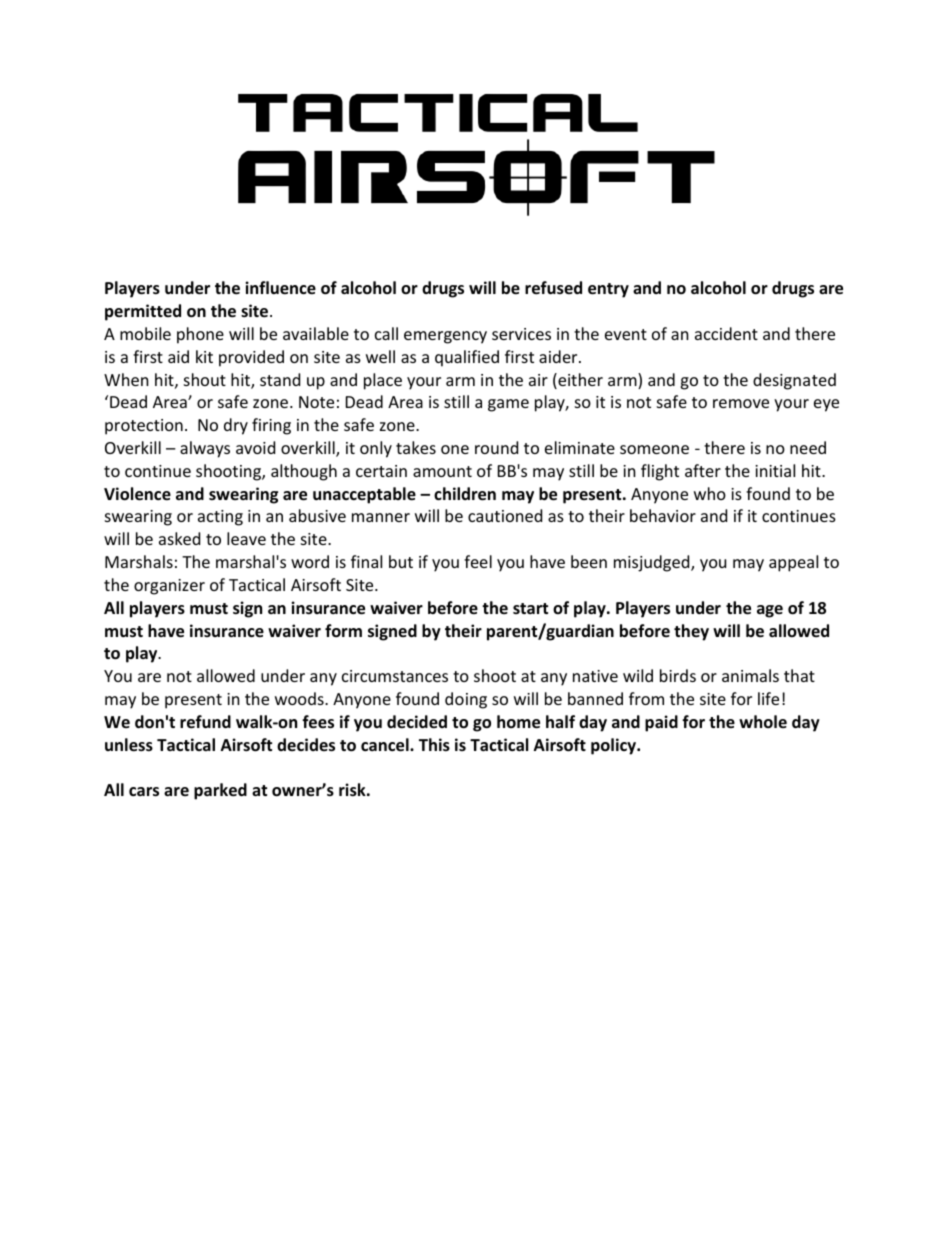 This page has height=1233, width=952. I want to click on permitted, so click(143, 312).
